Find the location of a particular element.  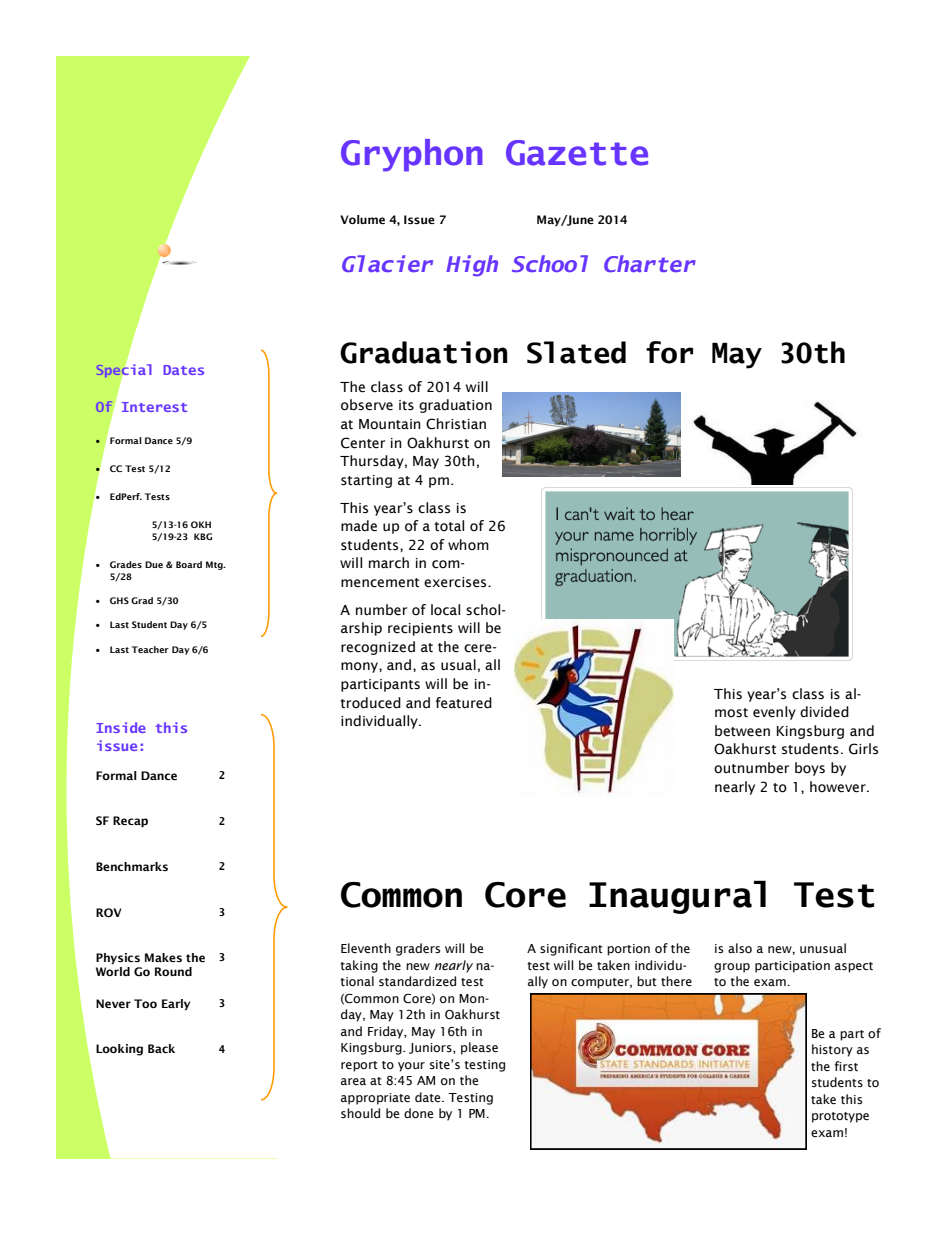

Benchmarks is located at coordinates (132, 866).
